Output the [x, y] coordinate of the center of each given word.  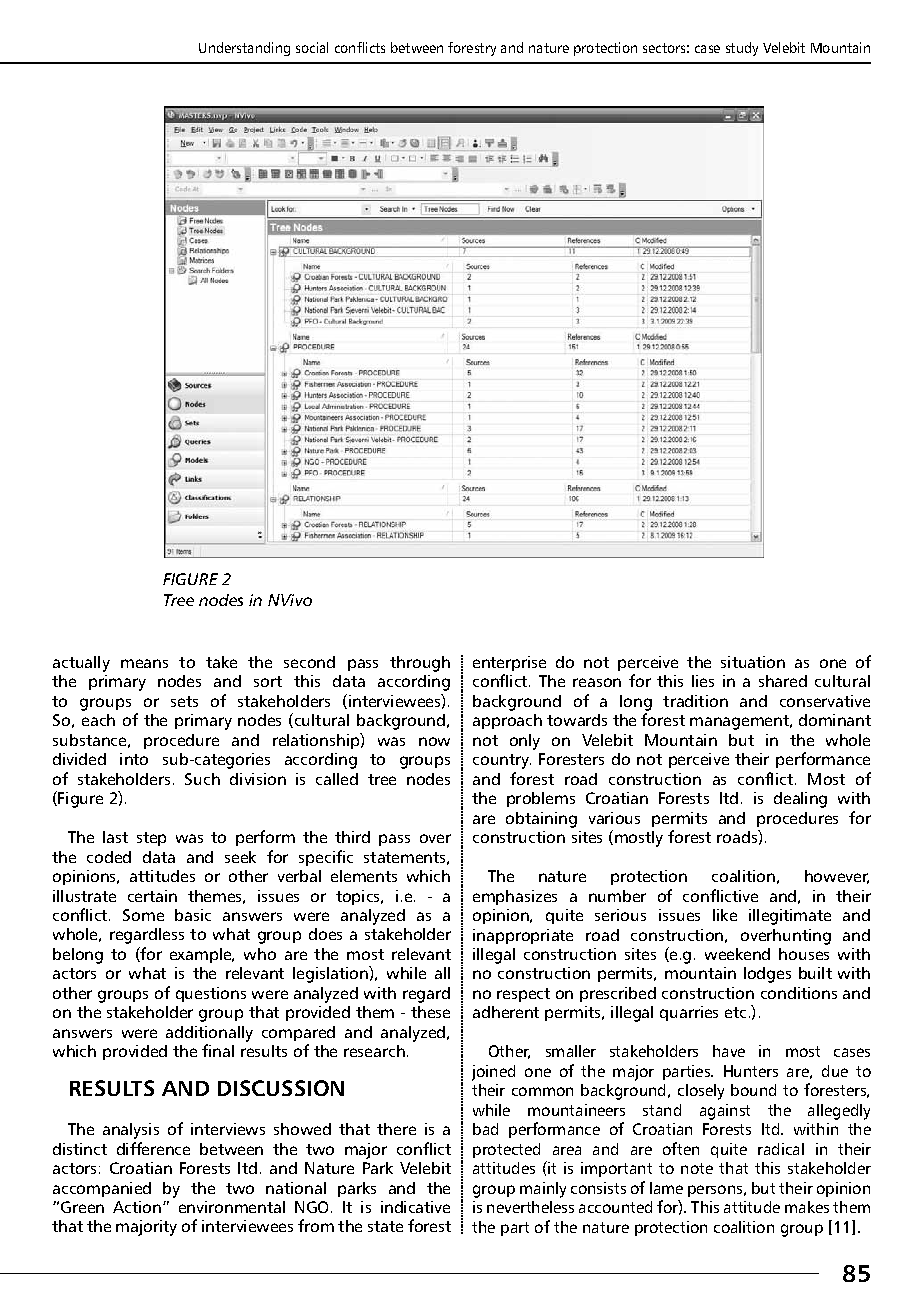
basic [193, 915]
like [725, 915]
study [742, 49]
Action [137, 1207]
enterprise [509, 663]
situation [753, 662]
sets [184, 701]
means [144, 663]
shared [783, 681]
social [312, 47]
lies [703, 681]
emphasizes [515, 897]
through [420, 664]
